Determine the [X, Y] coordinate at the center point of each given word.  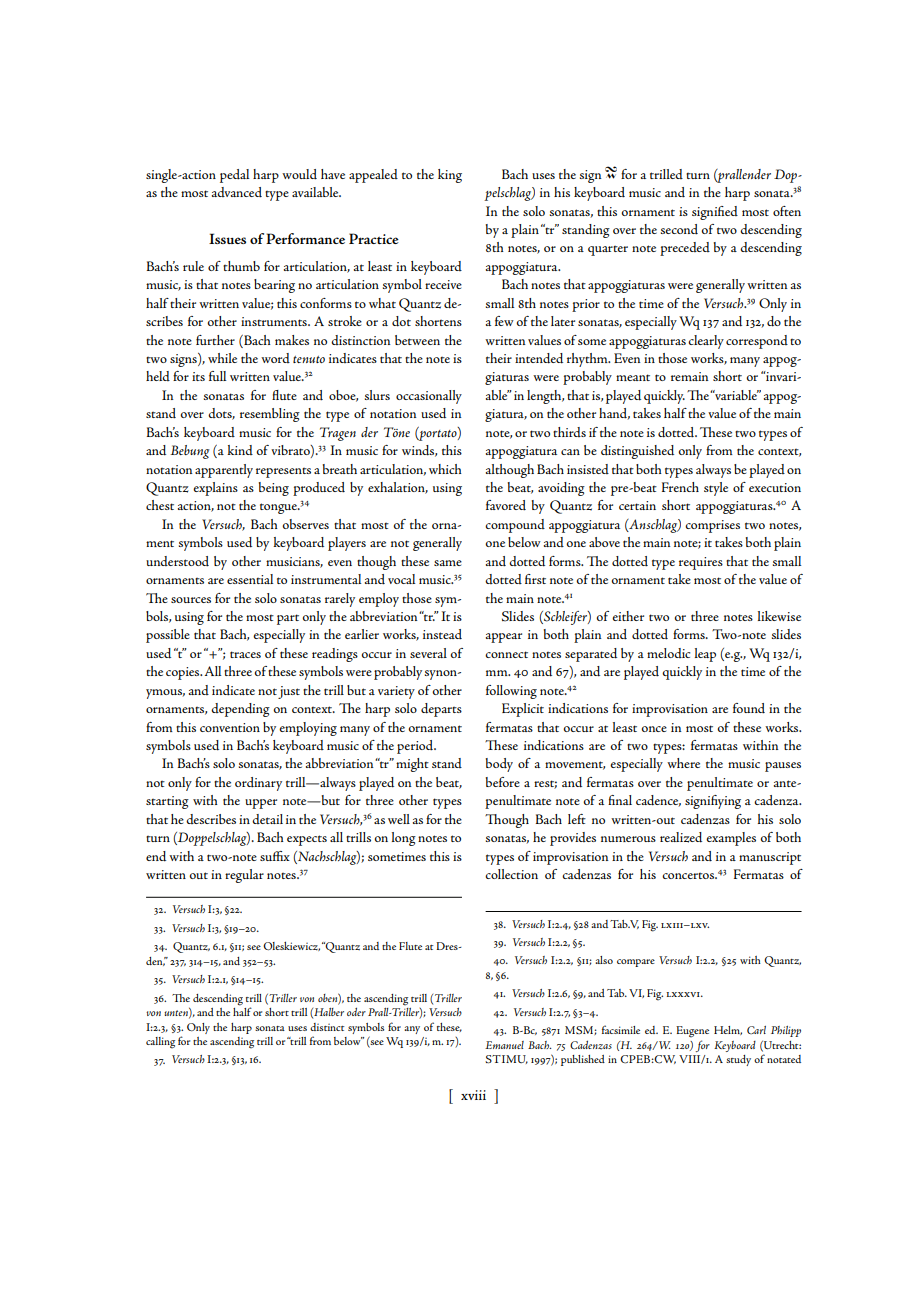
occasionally [429, 397]
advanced [237, 192]
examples [731, 839]
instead [442, 634]
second [679, 229]
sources [191, 600]
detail [267, 819]
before [503, 782]
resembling [270, 415]
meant [633, 377]
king [450, 176]
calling [160, 1043]
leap [705, 655]
